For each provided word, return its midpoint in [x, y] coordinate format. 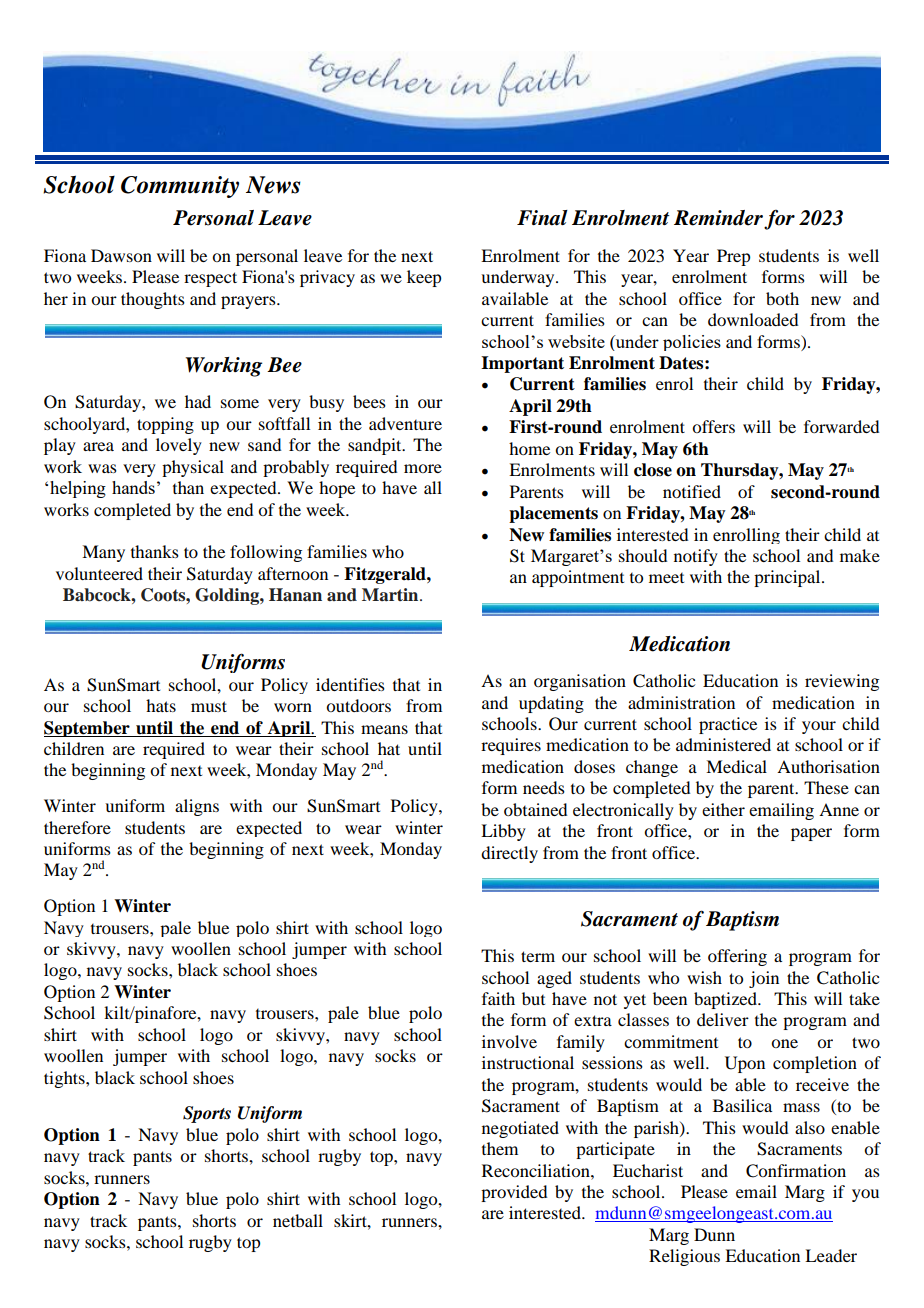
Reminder [718, 218]
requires [511, 746]
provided [514, 1193]
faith [498, 998]
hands [133, 487]
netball [298, 1220]
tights [65, 1079]
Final [542, 218]
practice [728, 725]
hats [161, 705]
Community [180, 187]
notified [692, 491]
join [764, 979]
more [423, 468]
